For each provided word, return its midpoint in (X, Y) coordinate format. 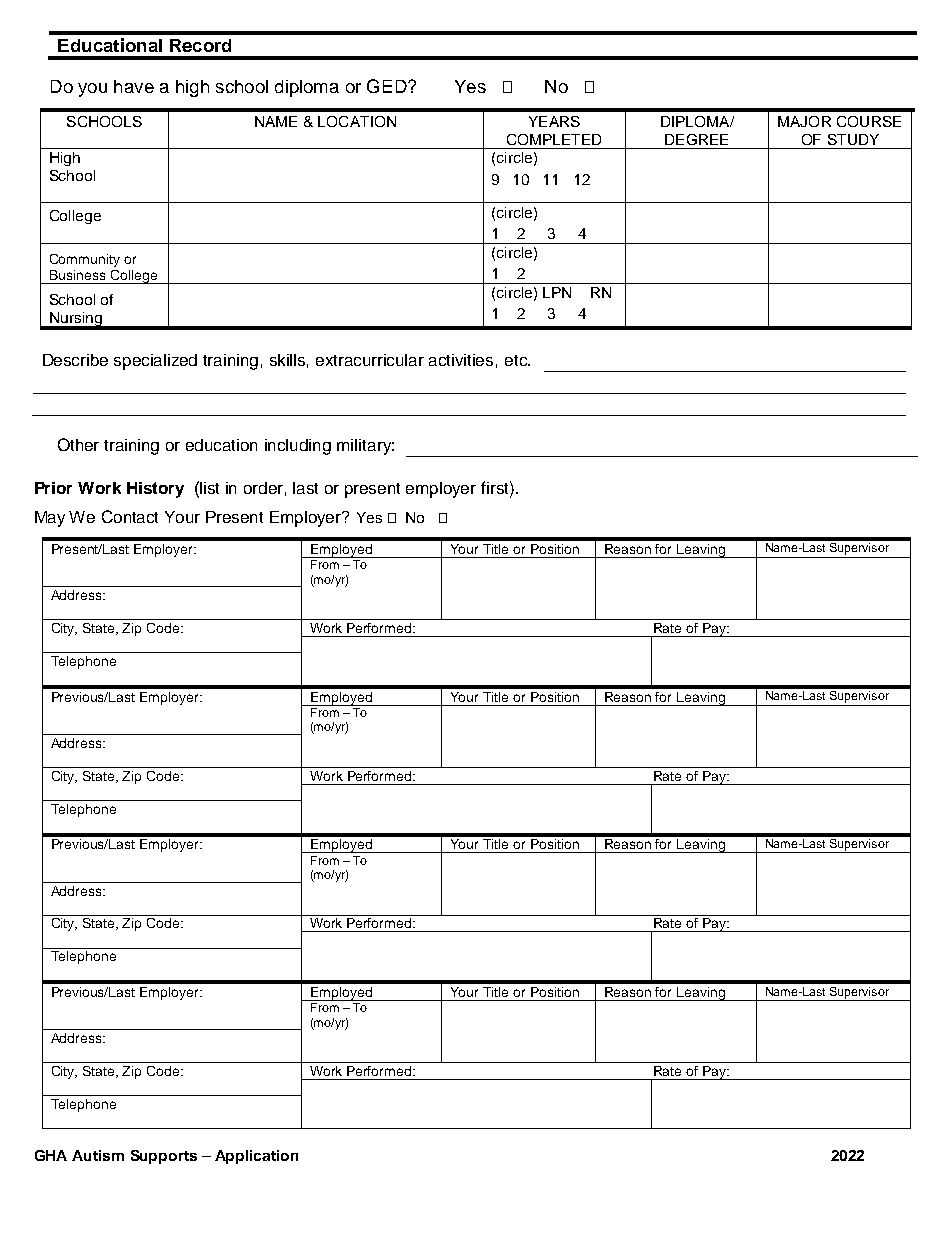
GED (388, 86)
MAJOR (804, 121)
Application (256, 1157)
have (134, 86)
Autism (98, 1155)
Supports (164, 1157)
